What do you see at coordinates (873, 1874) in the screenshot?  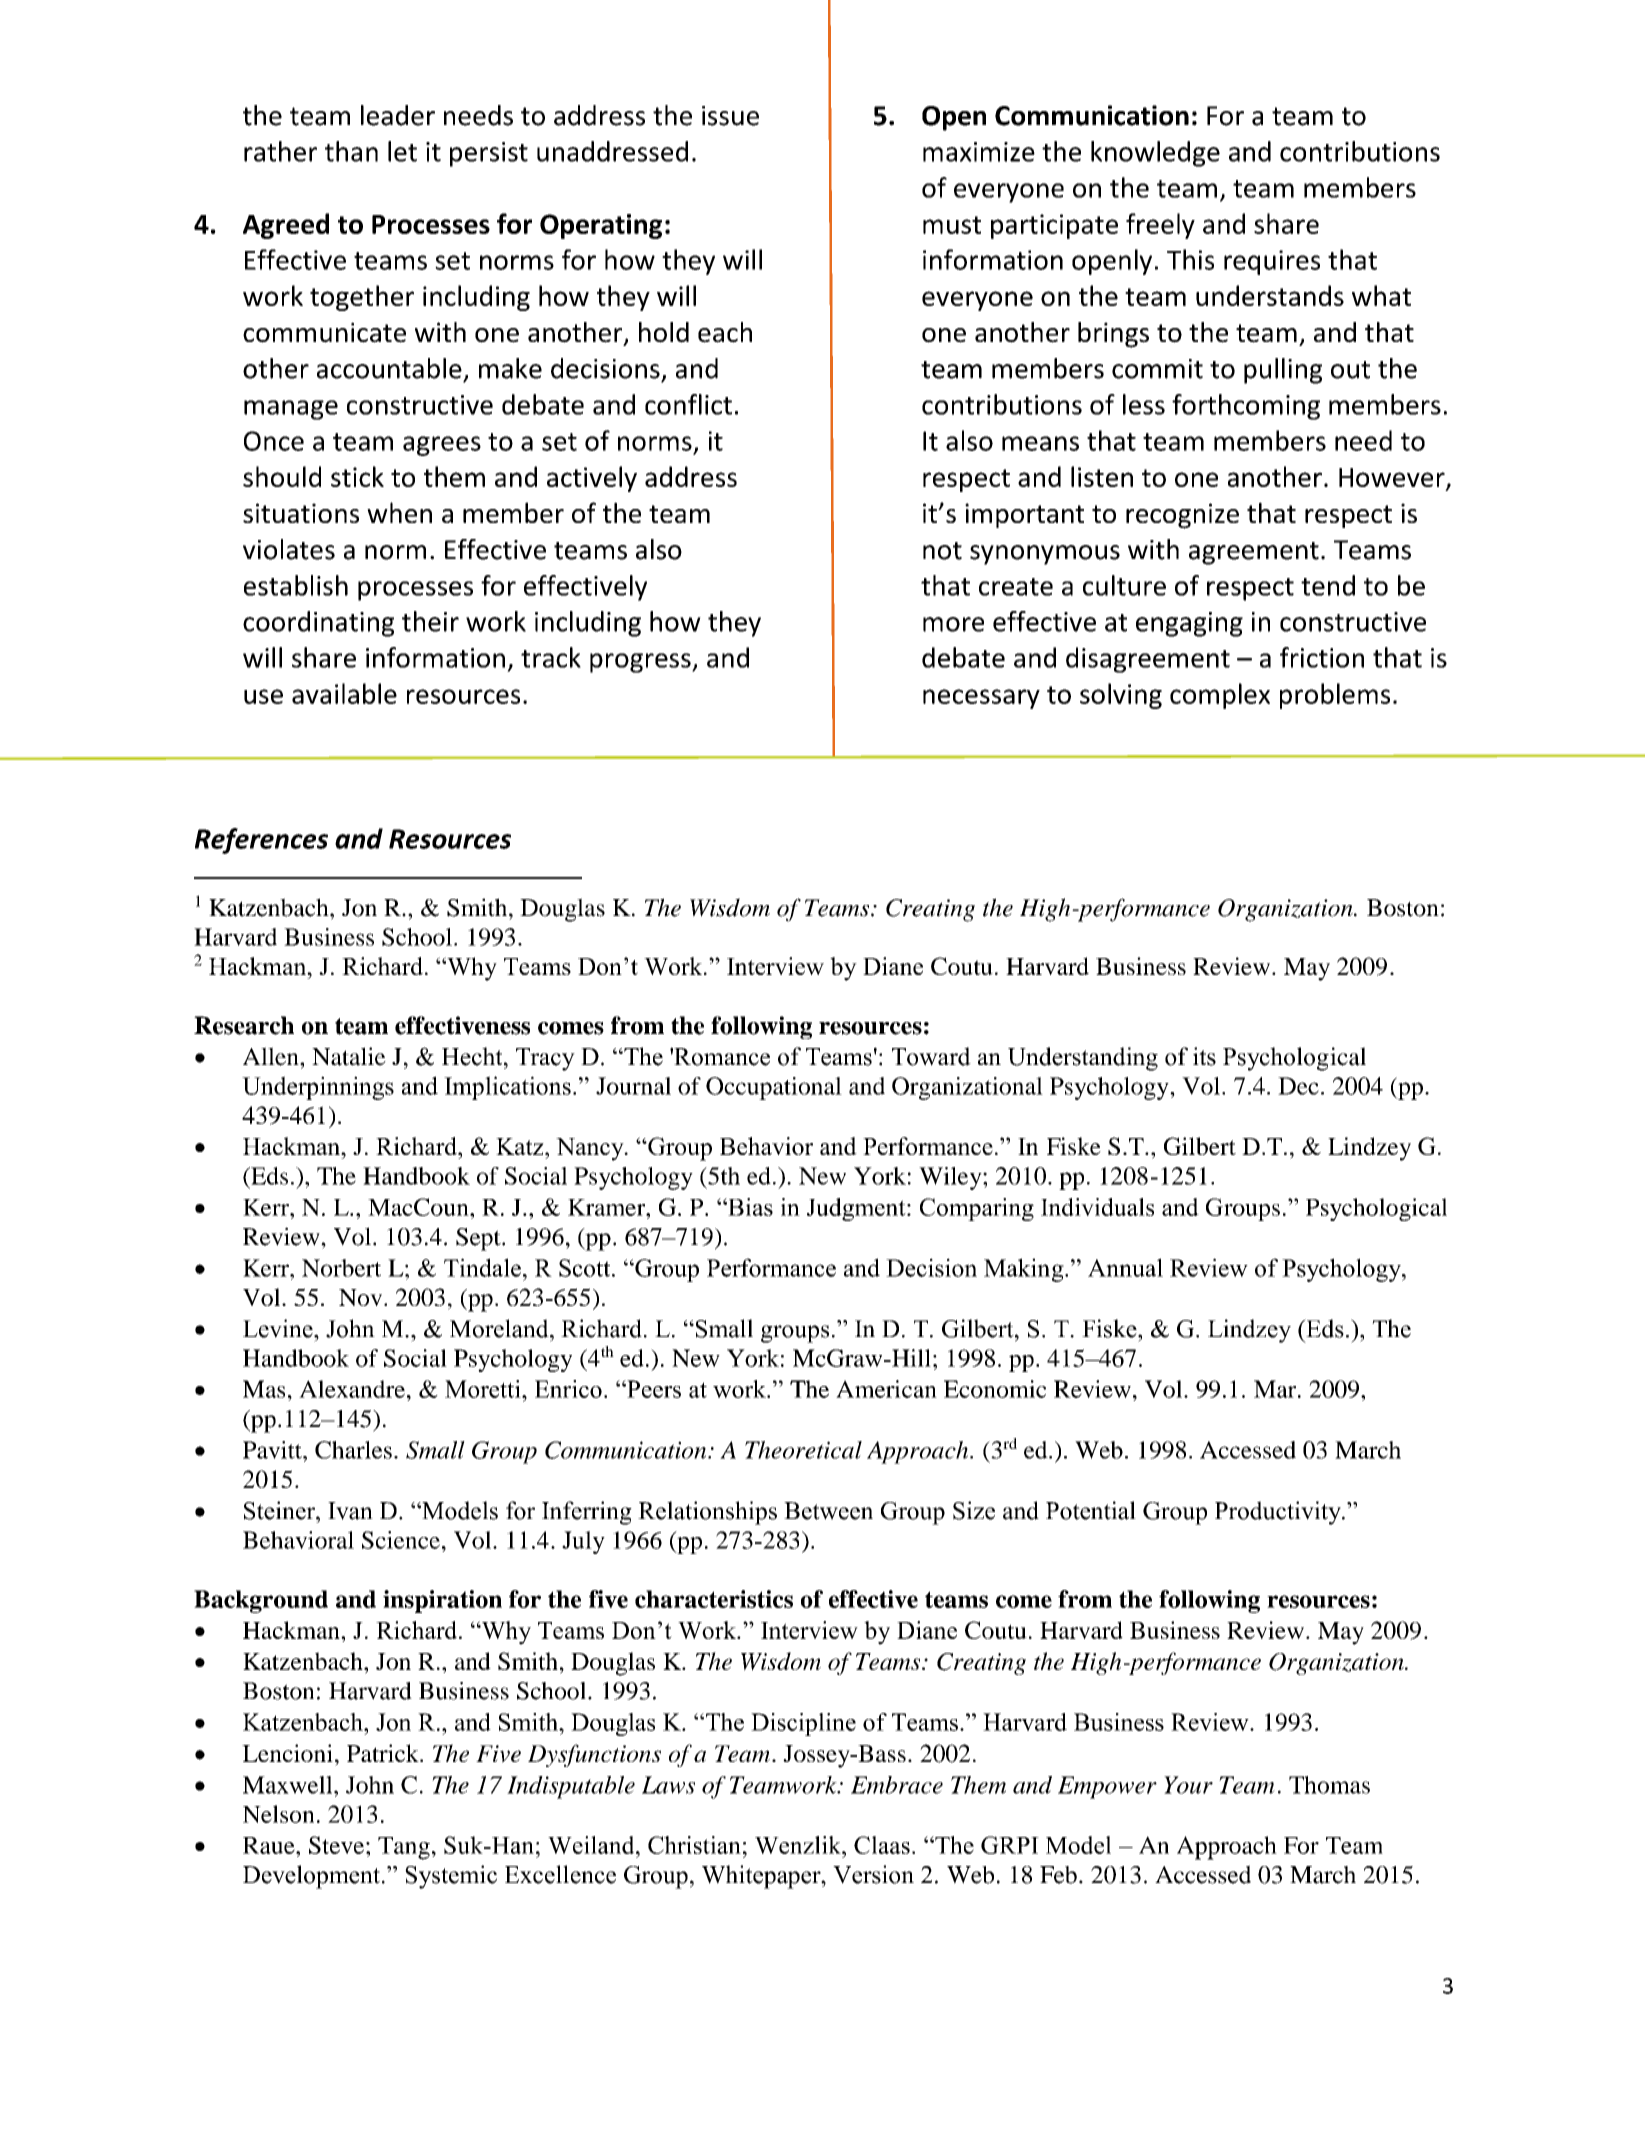 I see `Version` at bounding box center [873, 1874].
